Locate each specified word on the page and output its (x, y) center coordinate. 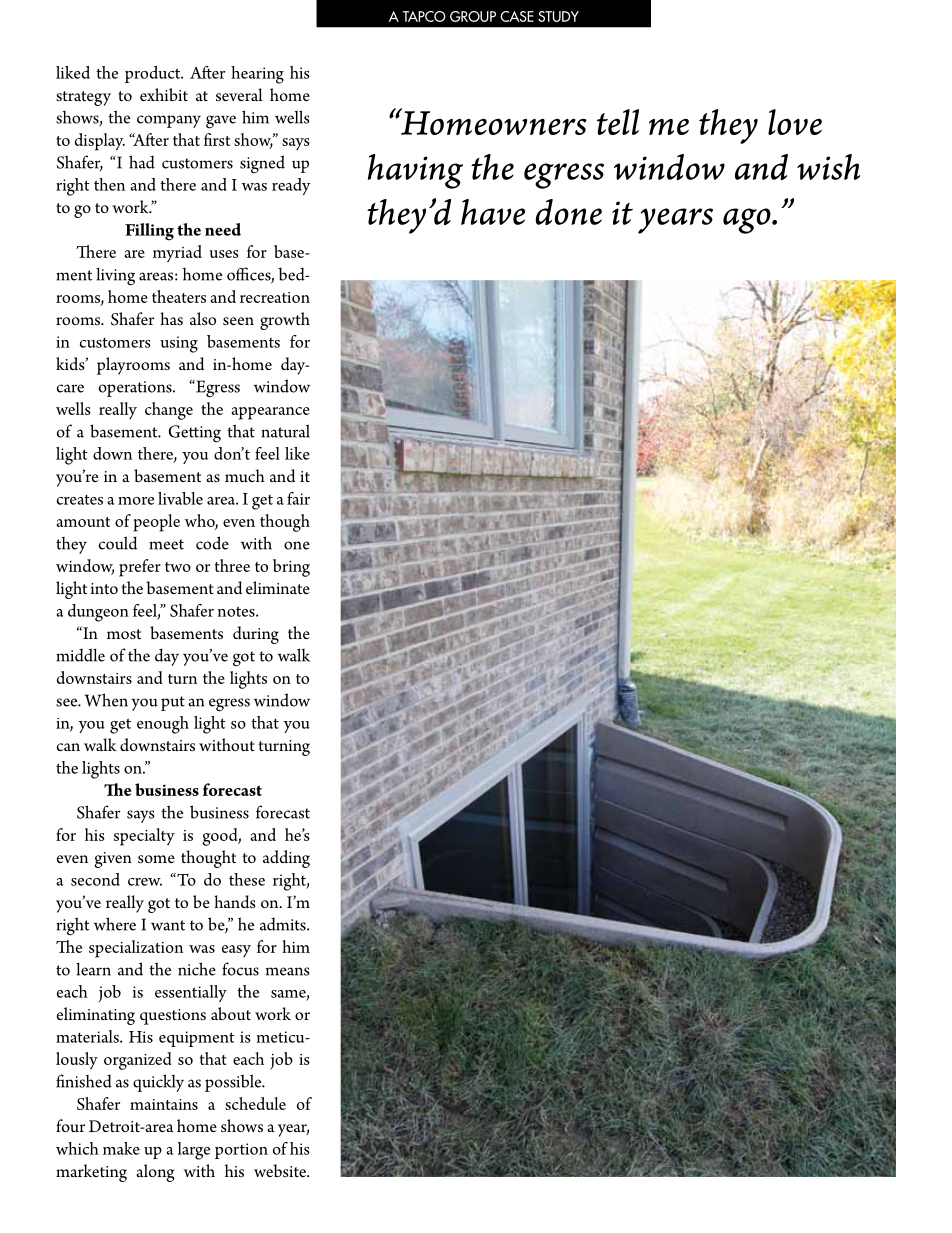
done (568, 212)
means (288, 971)
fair (298, 498)
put (173, 703)
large (194, 1151)
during (256, 635)
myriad (177, 253)
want (168, 925)
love (795, 122)
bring (291, 568)
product (154, 74)
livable (180, 498)
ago (748, 221)
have (493, 212)
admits (284, 924)
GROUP (473, 16)
